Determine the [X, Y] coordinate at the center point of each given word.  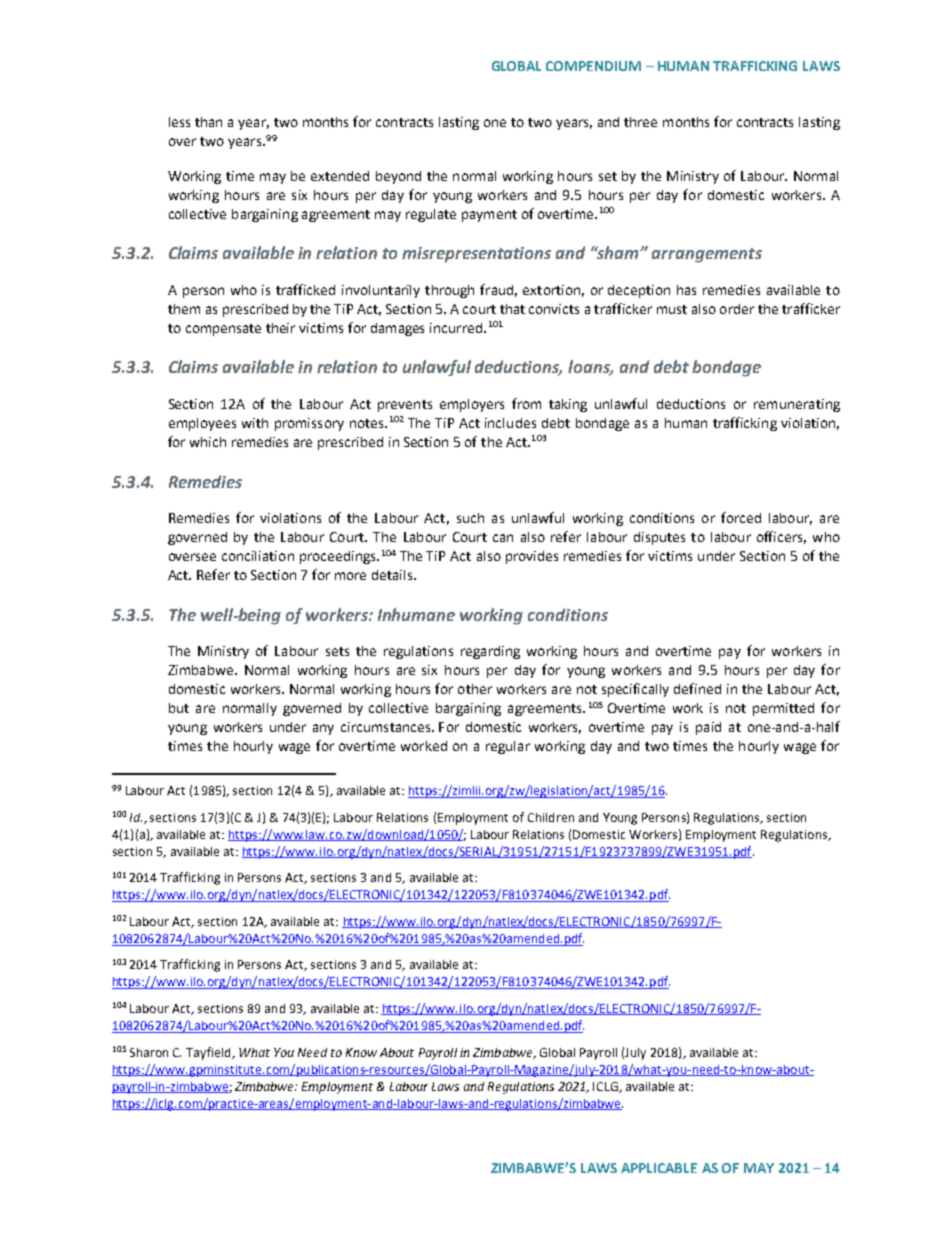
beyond [398, 177]
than [208, 122]
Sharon [149, 1052]
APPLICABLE [659, 1168]
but [179, 708]
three [640, 122]
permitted [783, 709]
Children [551, 817]
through [449, 291]
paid [708, 728]
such [470, 518]
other [475, 689]
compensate [223, 330]
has [686, 290]
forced [741, 517]
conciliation [258, 556]
